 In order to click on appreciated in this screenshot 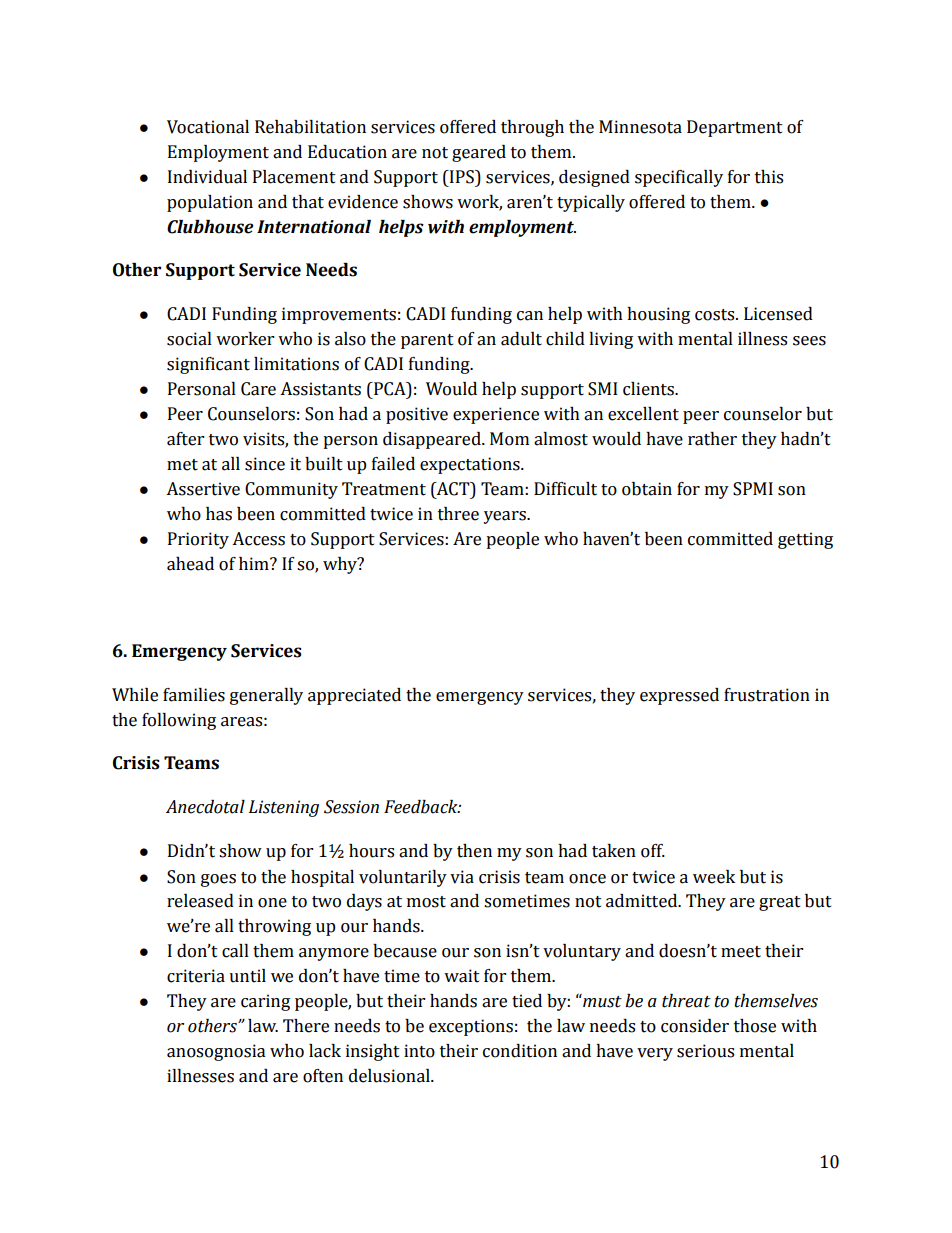, I will do `click(354, 696)`.
